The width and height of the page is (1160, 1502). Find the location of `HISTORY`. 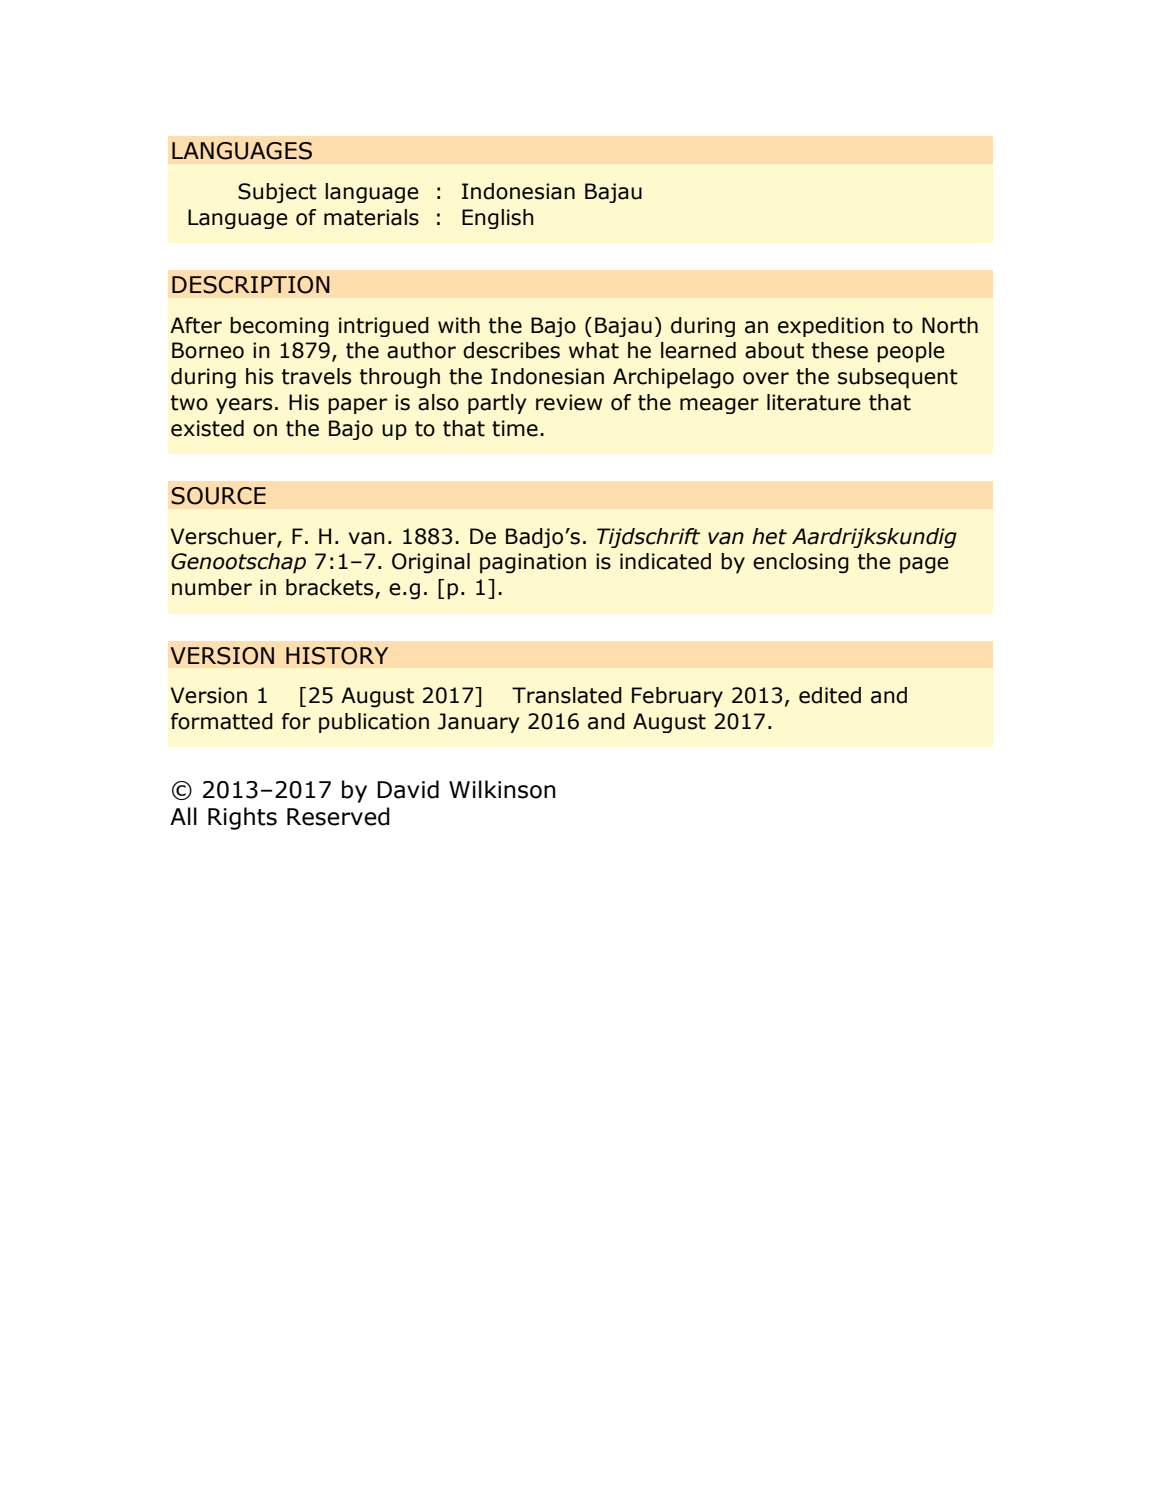

HISTORY is located at coordinates (337, 656).
